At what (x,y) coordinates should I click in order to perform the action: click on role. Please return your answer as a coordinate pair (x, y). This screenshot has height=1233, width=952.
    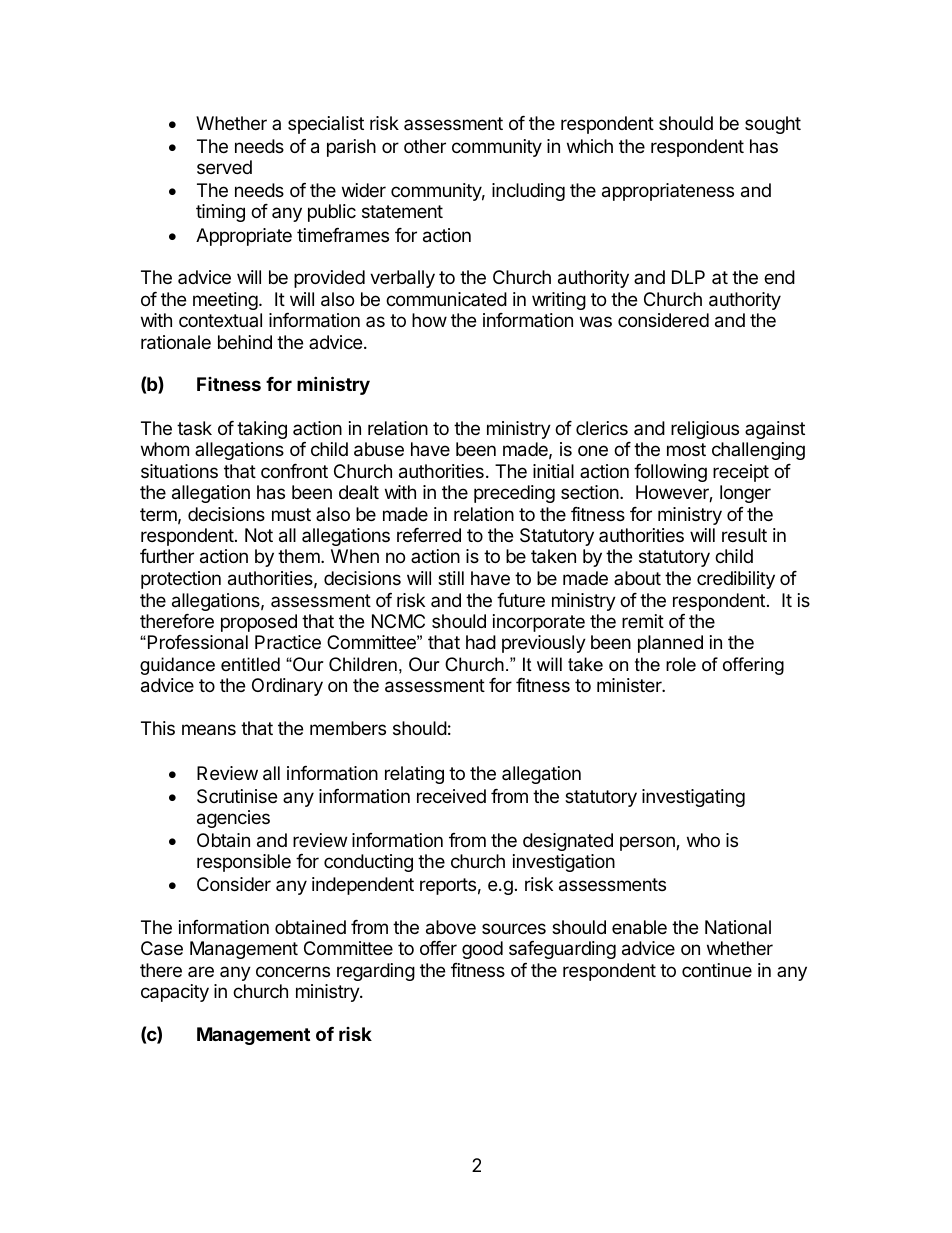
    Looking at the image, I should click on (681, 664).
